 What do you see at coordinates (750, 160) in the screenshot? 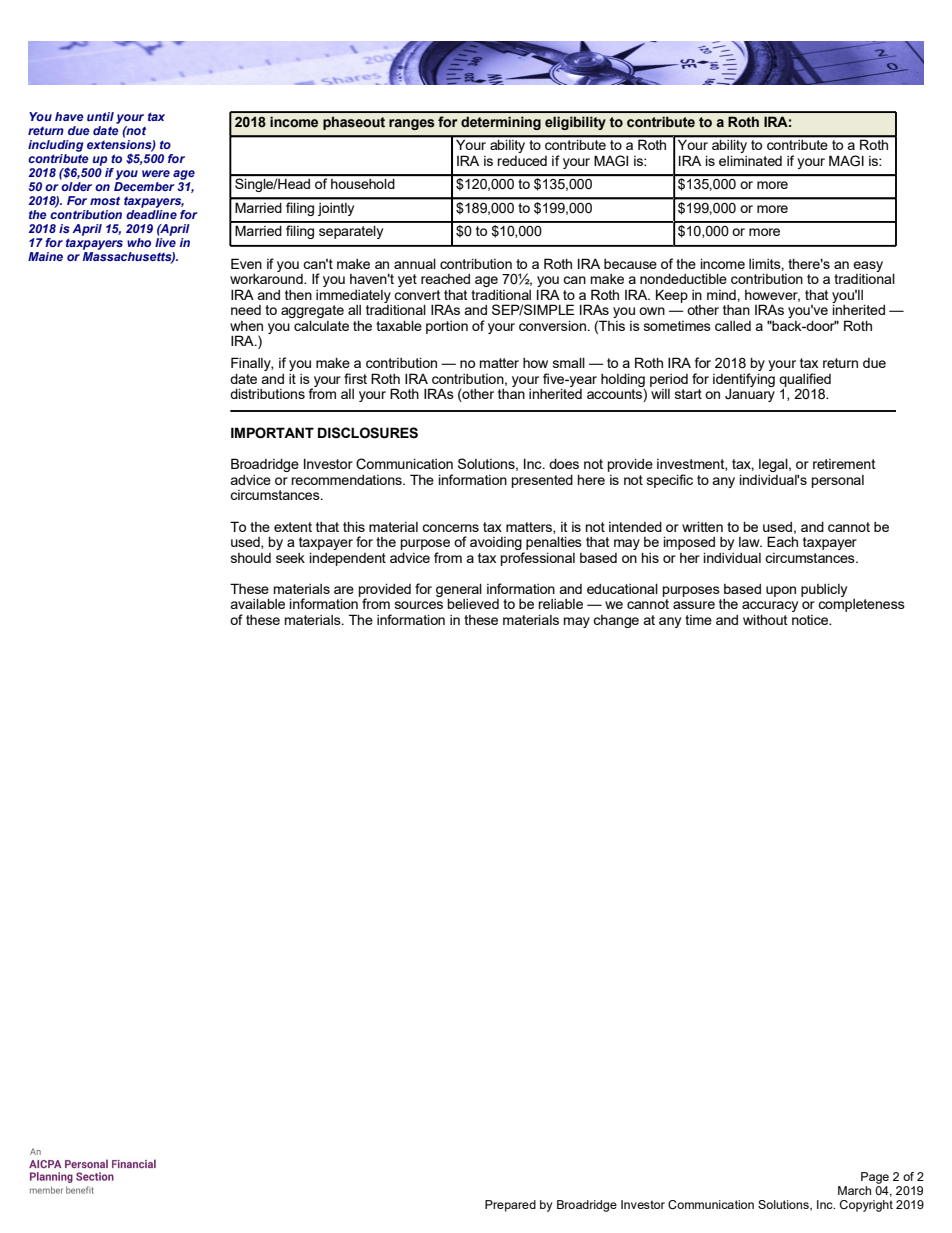
I see `eliminated` at bounding box center [750, 160].
